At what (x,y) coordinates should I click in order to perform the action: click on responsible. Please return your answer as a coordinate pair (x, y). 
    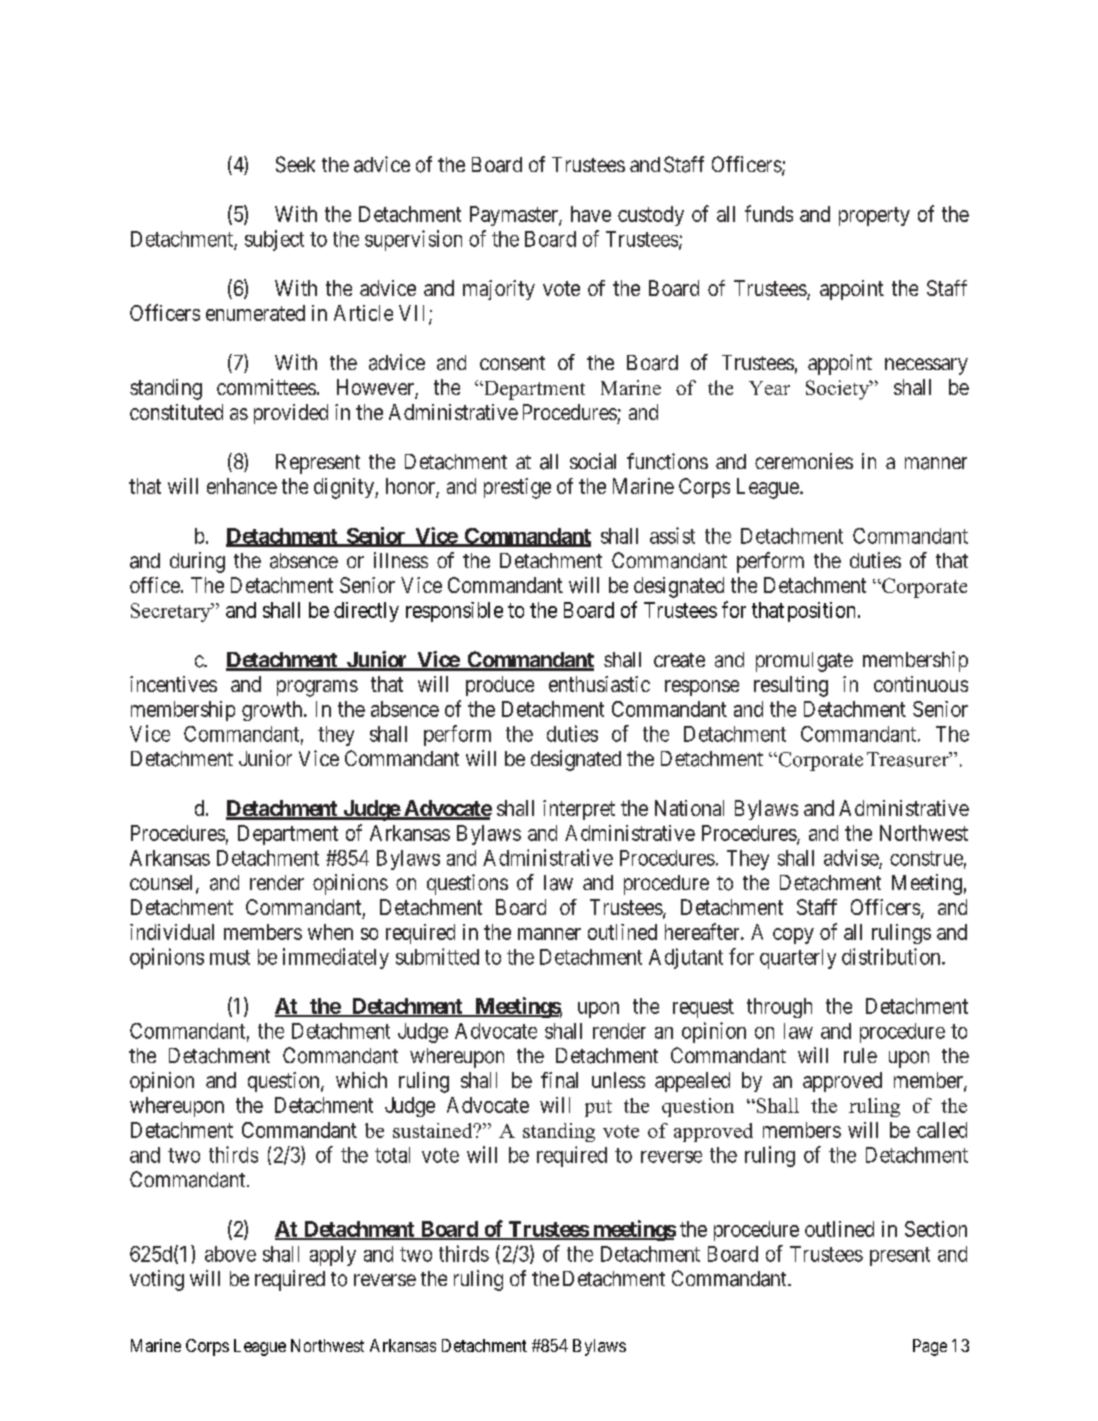
    Looking at the image, I should click on (454, 612).
